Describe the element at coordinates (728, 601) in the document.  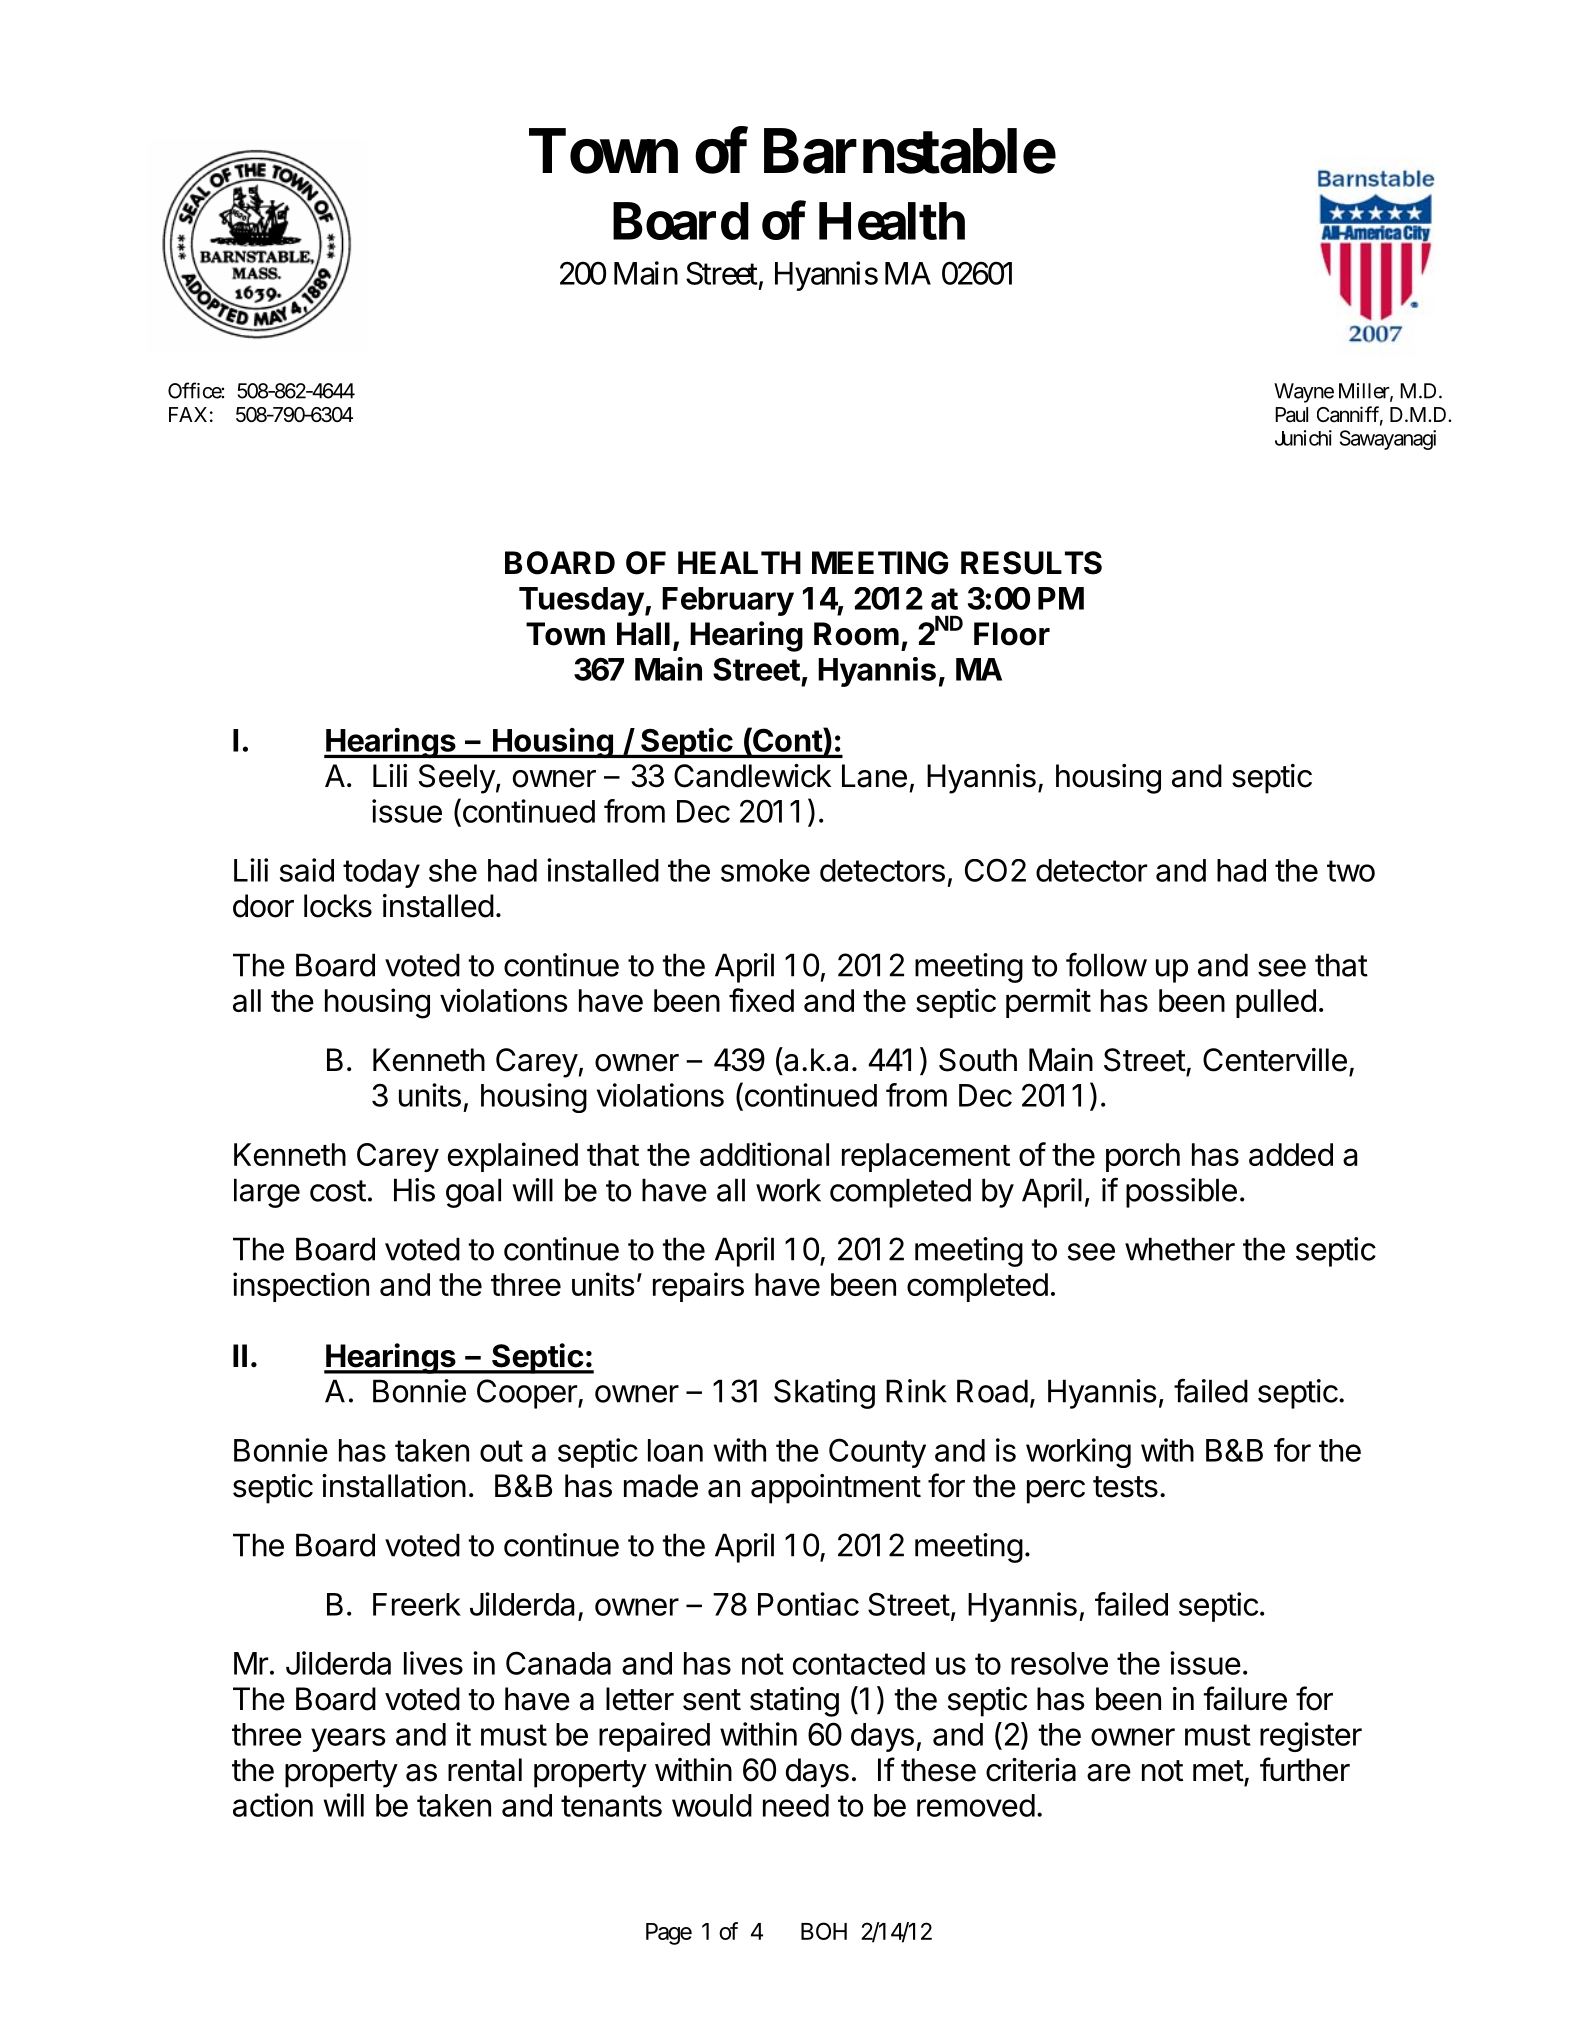
I see `February` at that location.
